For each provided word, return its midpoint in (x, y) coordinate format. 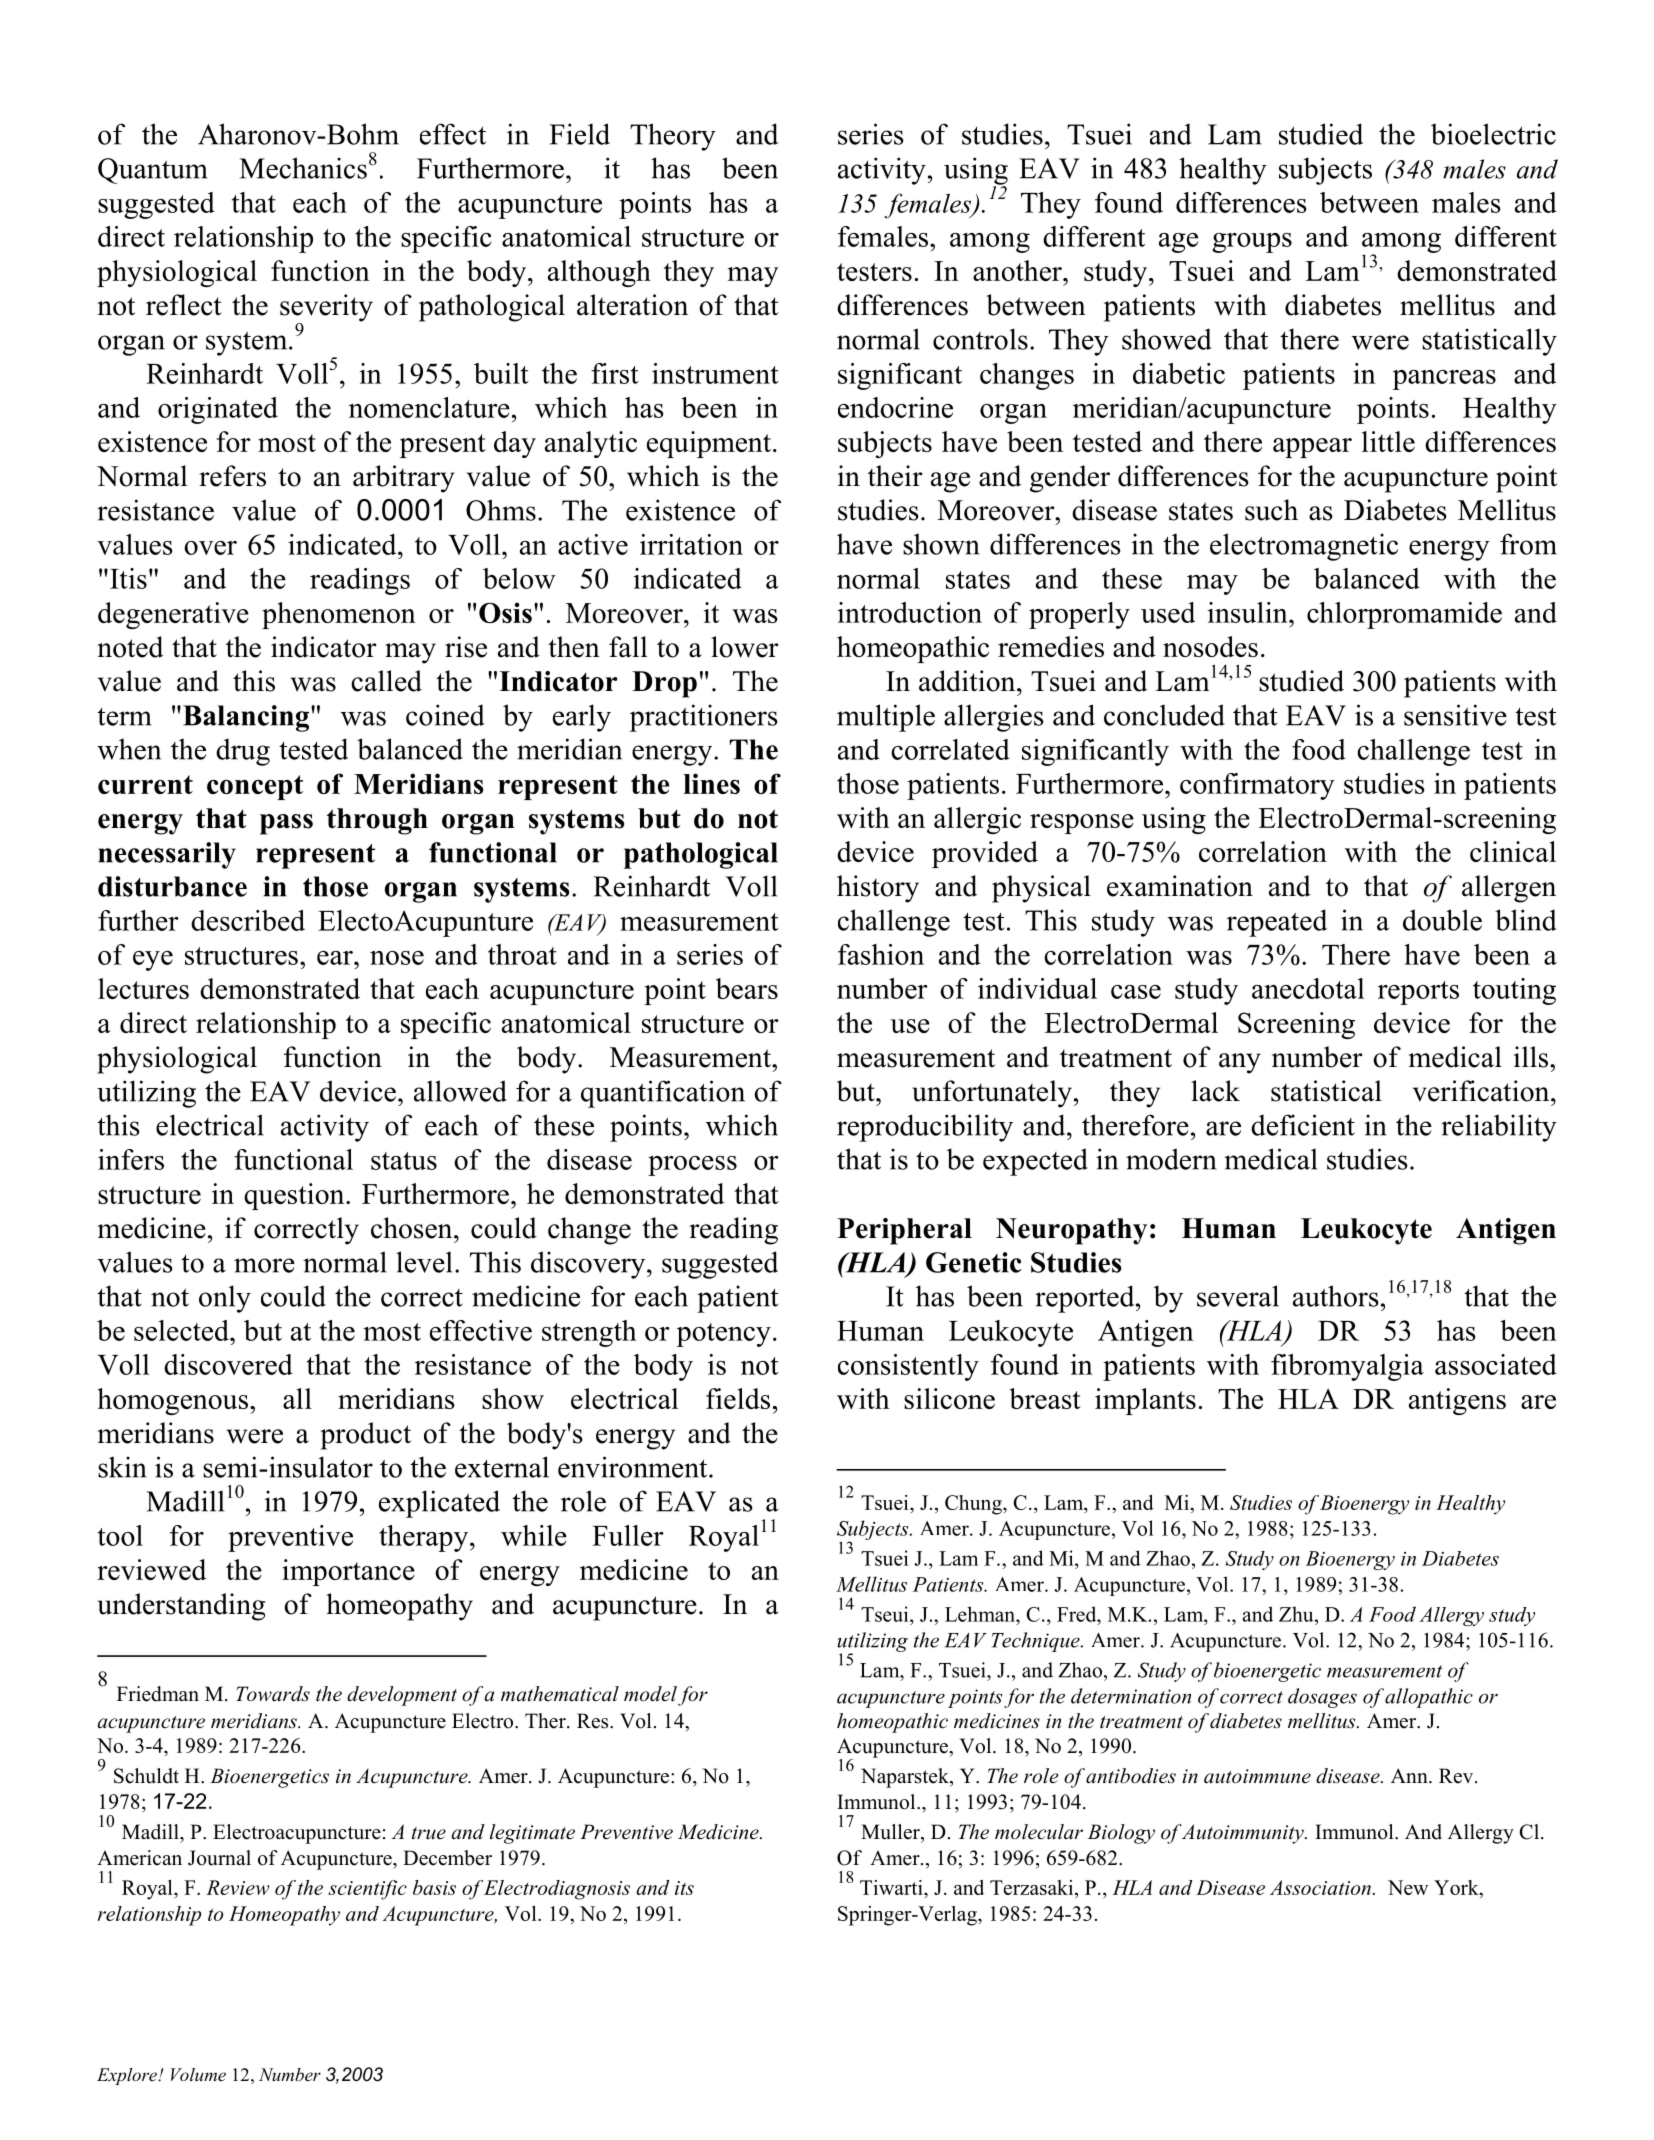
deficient (1303, 1125)
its (684, 1888)
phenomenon (339, 615)
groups (1252, 243)
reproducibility (925, 1128)
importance (348, 1572)
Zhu (1297, 1614)
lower (744, 647)
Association (1320, 1887)
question (295, 1196)
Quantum (153, 171)
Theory (673, 137)
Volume (198, 2074)
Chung (974, 1505)
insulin (1249, 612)
